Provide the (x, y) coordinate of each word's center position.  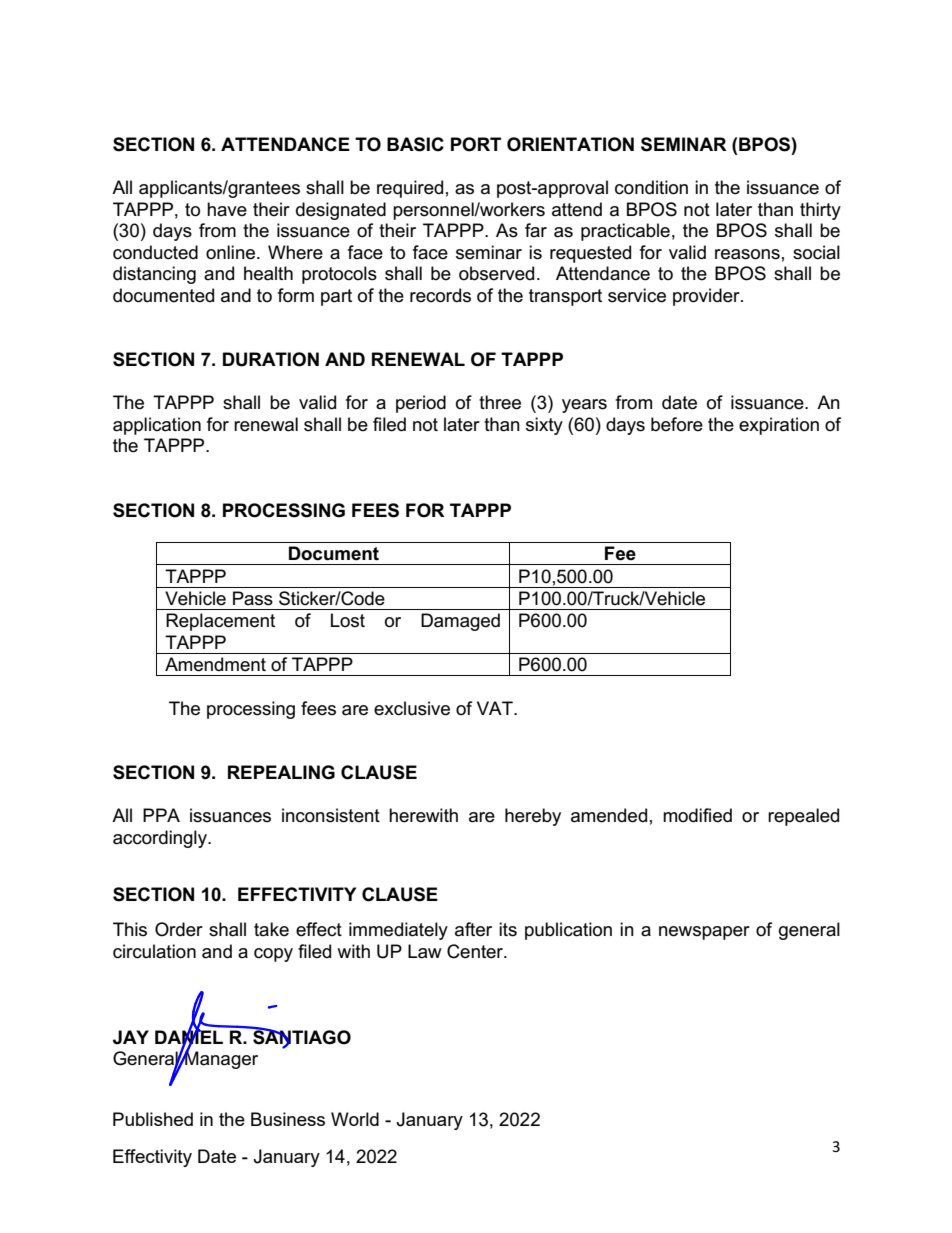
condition (651, 187)
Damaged (460, 622)
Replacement (220, 622)
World (355, 1119)
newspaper (704, 933)
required (410, 189)
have (227, 209)
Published (153, 1119)
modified (697, 815)
